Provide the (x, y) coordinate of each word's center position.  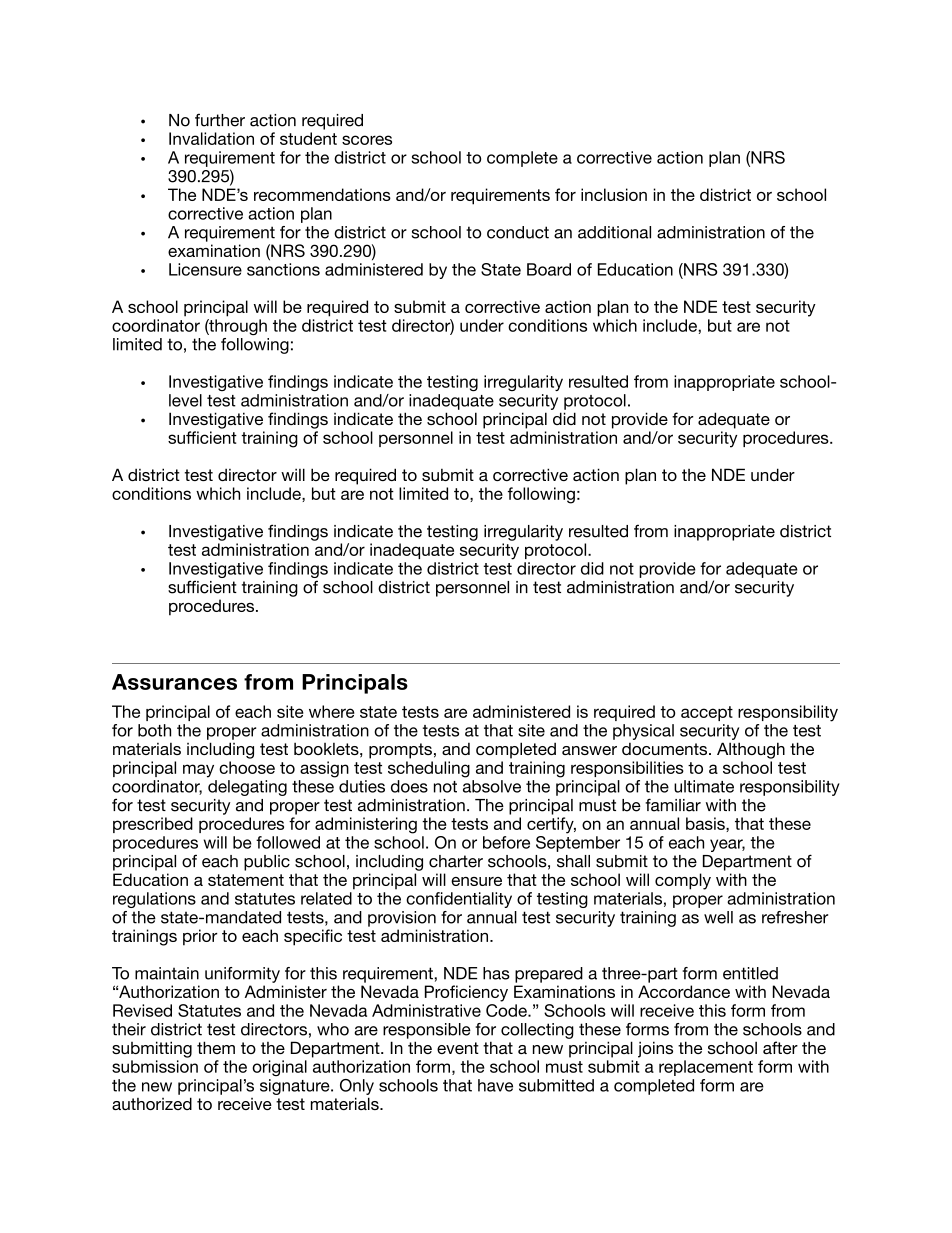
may (198, 771)
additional (614, 232)
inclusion (614, 194)
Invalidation (211, 138)
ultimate (704, 786)
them (216, 1047)
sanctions (283, 269)
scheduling (429, 769)
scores (367, 140)
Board (549, 269)
